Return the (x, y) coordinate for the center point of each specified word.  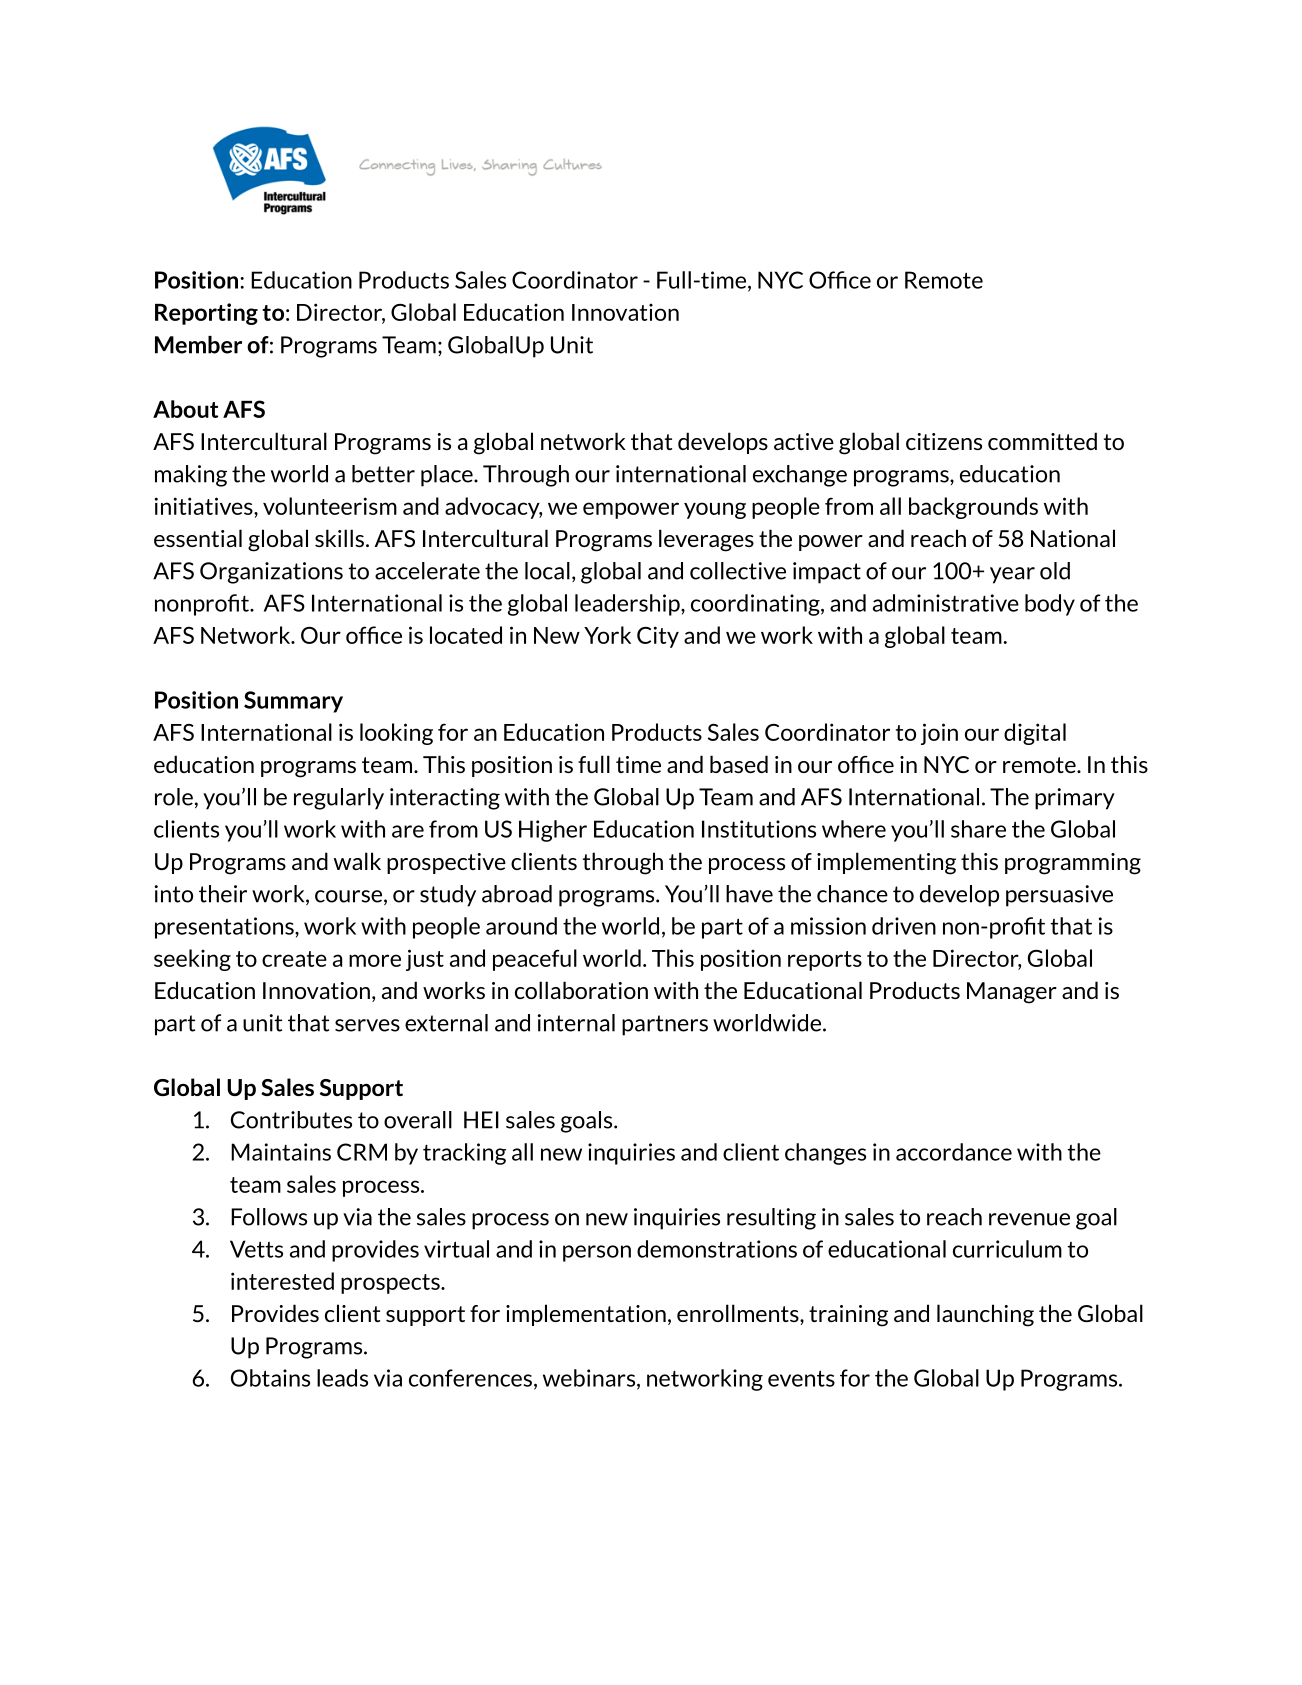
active (804, 441)
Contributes (291, 1120)
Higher (553, 831)
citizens (944, 441)
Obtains (270, 1378)
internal (576, 1023)
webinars (590, 1379)
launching (985, 1315)
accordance (954, 1152)
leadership (628, 605)
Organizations (271, 573)
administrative (946, 603)
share (978, 829)
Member (198, 345)
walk (357, 861)
